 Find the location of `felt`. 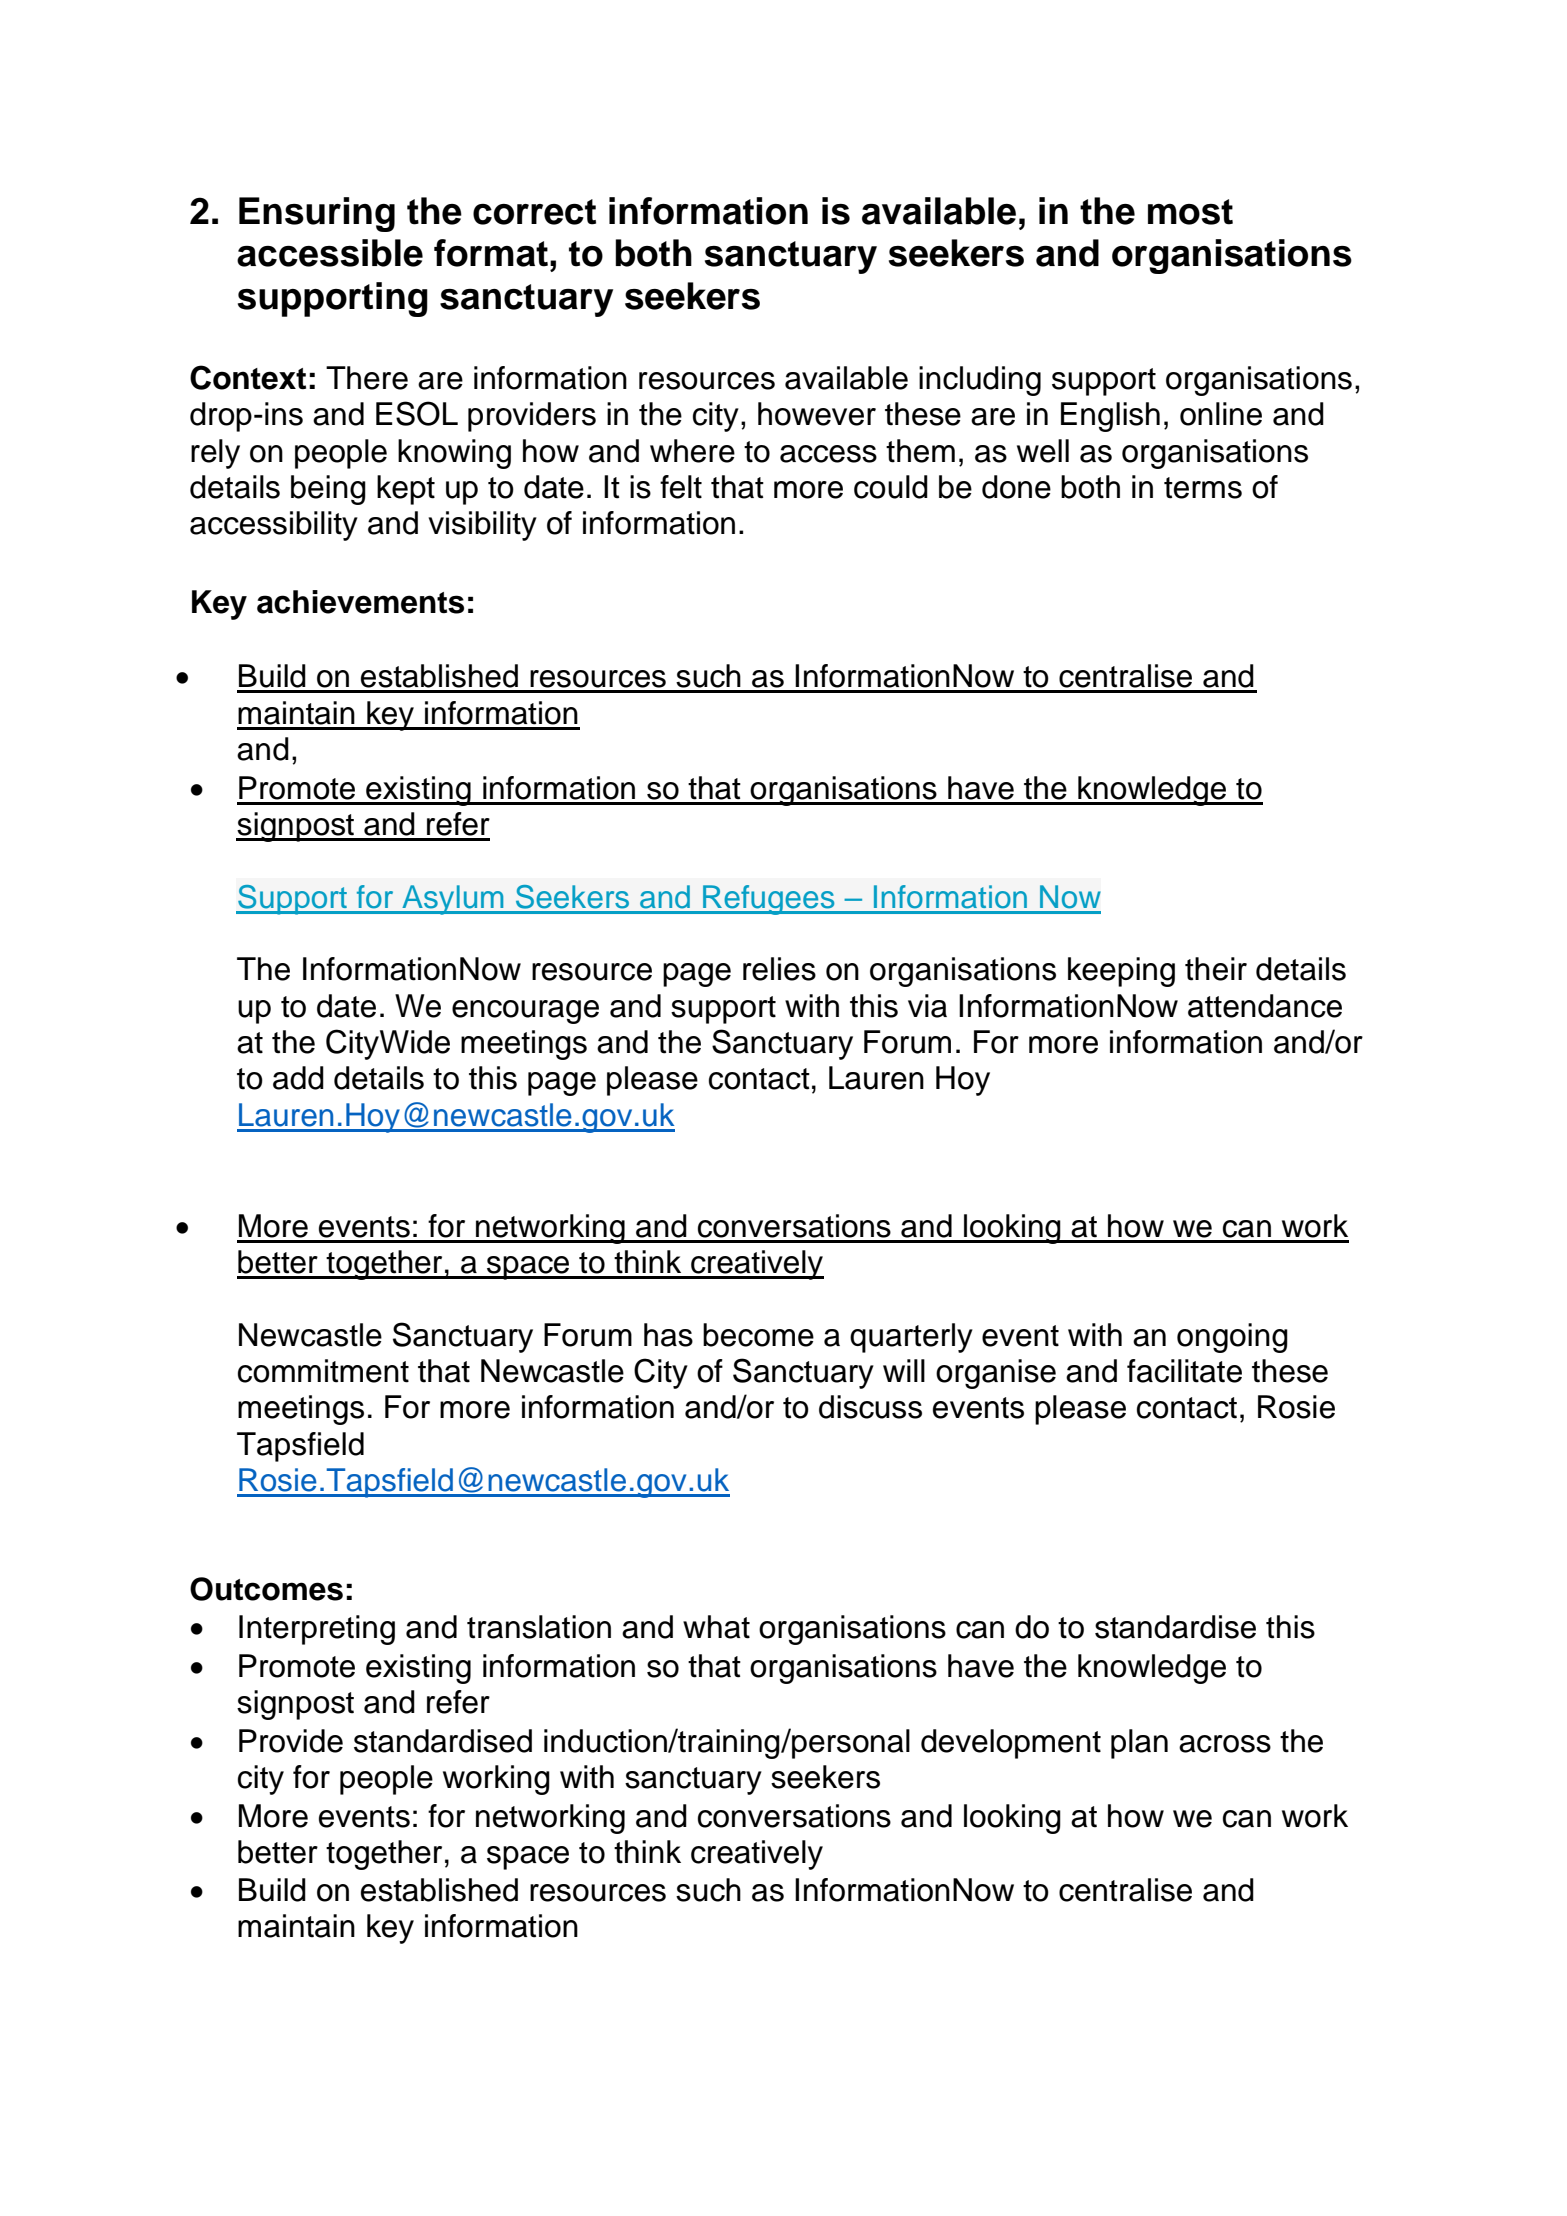

felt is located at coordinates (681, 487).
